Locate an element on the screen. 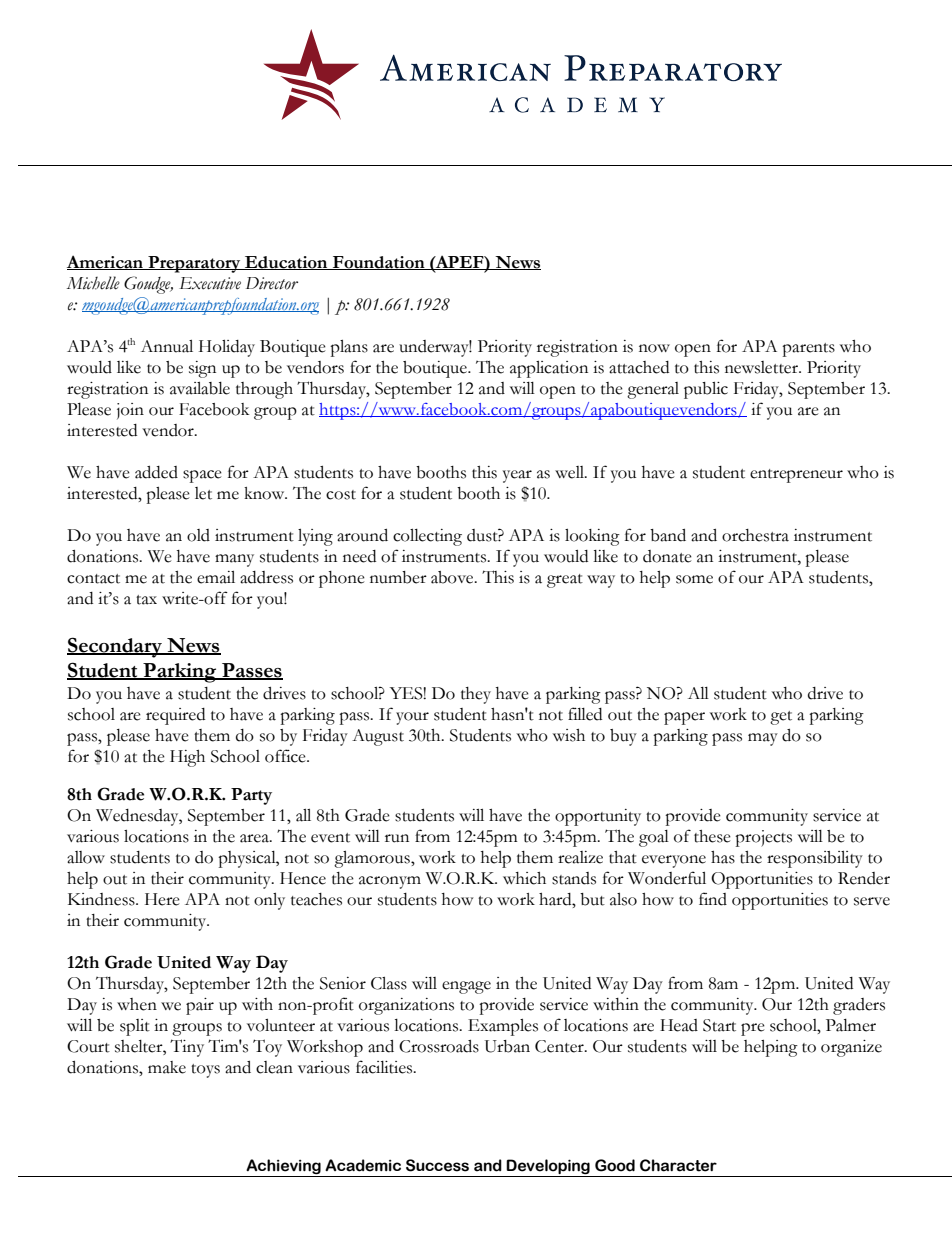 Image resolution: width=952 pixels, height=1233 pixels. required is located at coordinates (175, 716).
